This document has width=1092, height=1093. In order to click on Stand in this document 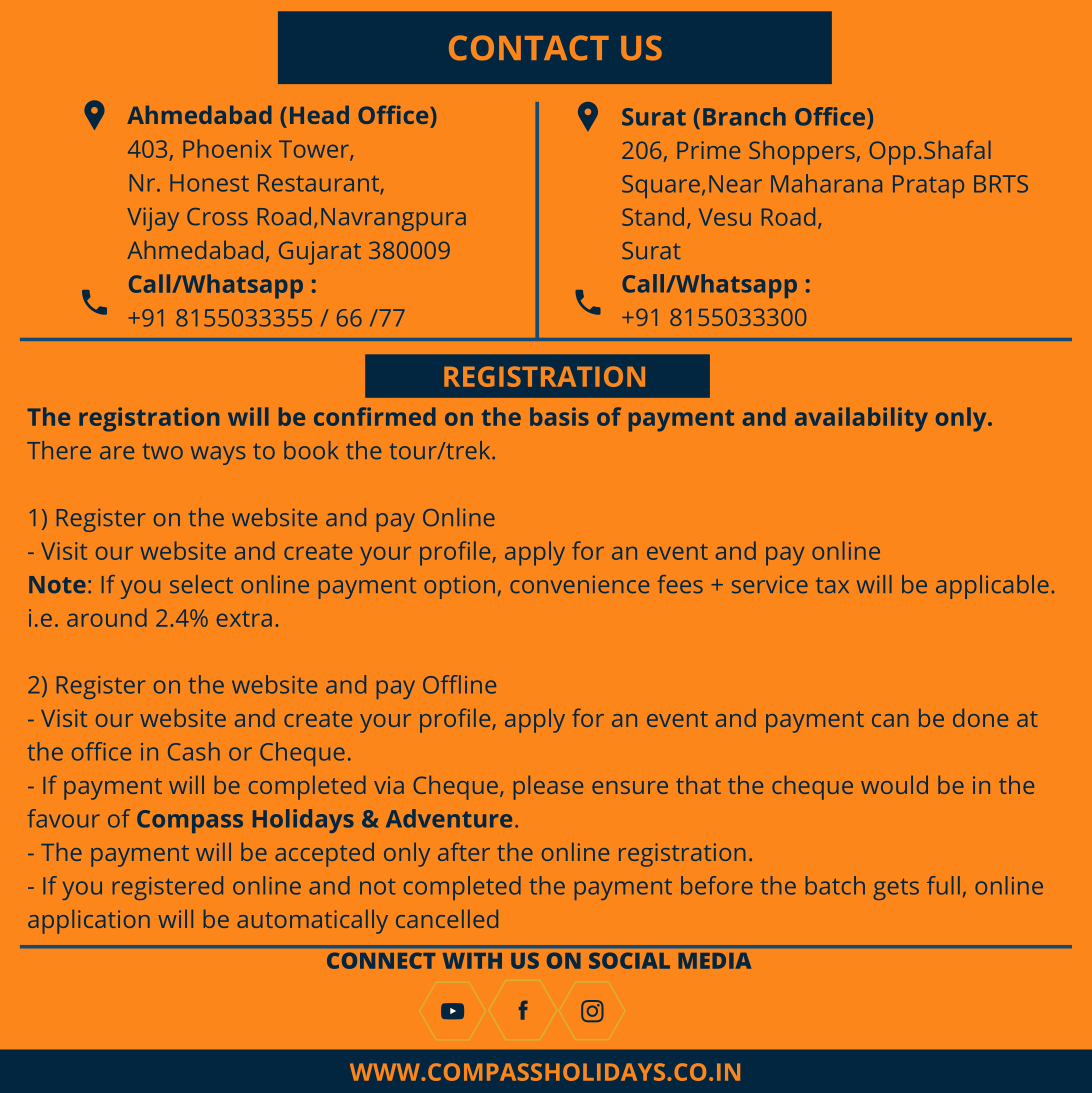, I will do `click(653, 216)`.
